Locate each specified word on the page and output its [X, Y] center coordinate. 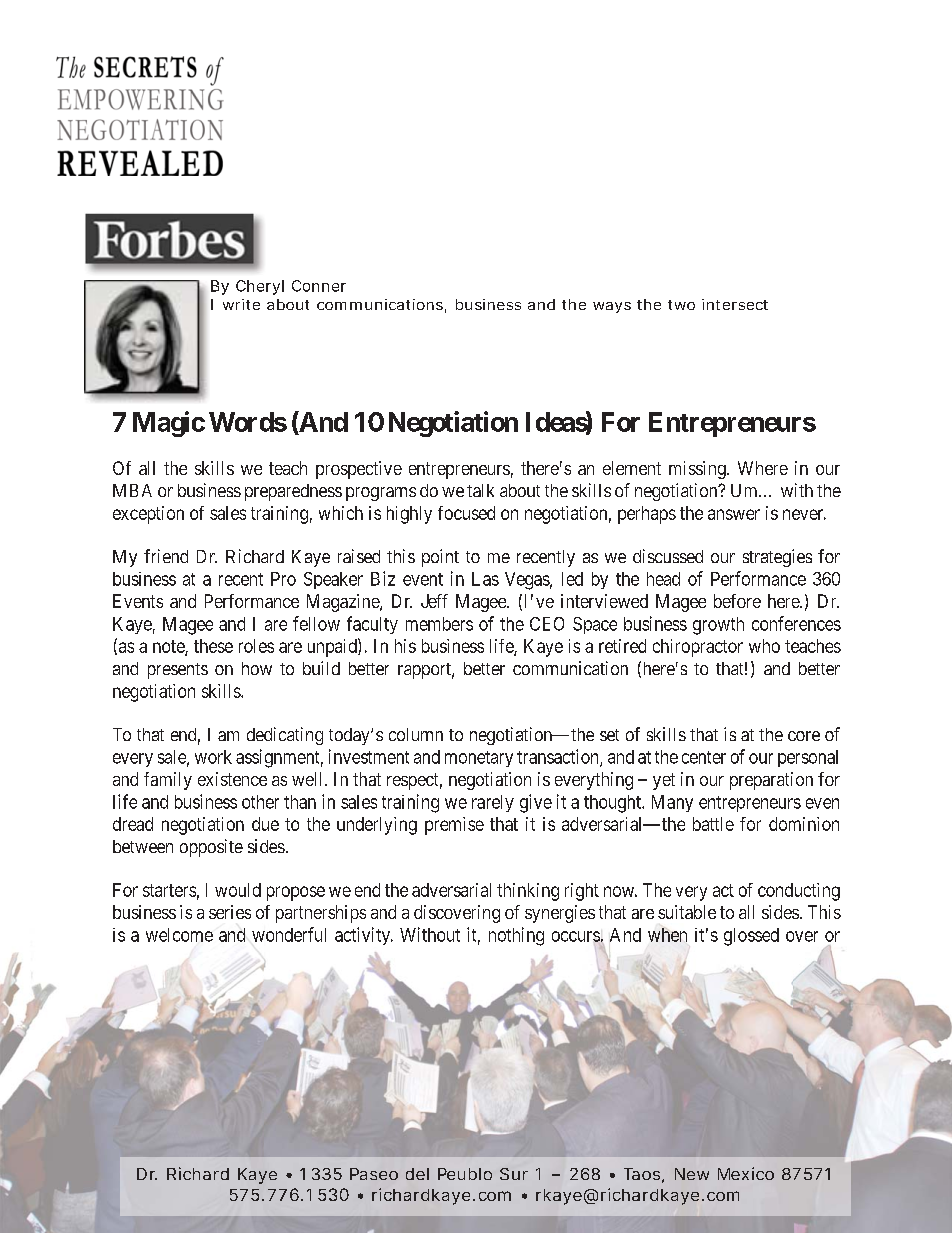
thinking [528, 892]
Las [485, 579]
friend [166, 556]
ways [612, 307]
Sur [514, 1174]
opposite [211, 848]
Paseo [374, 1174]
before [737, 601]
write [241, 304]
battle [713, 824]
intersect [735, 304]
